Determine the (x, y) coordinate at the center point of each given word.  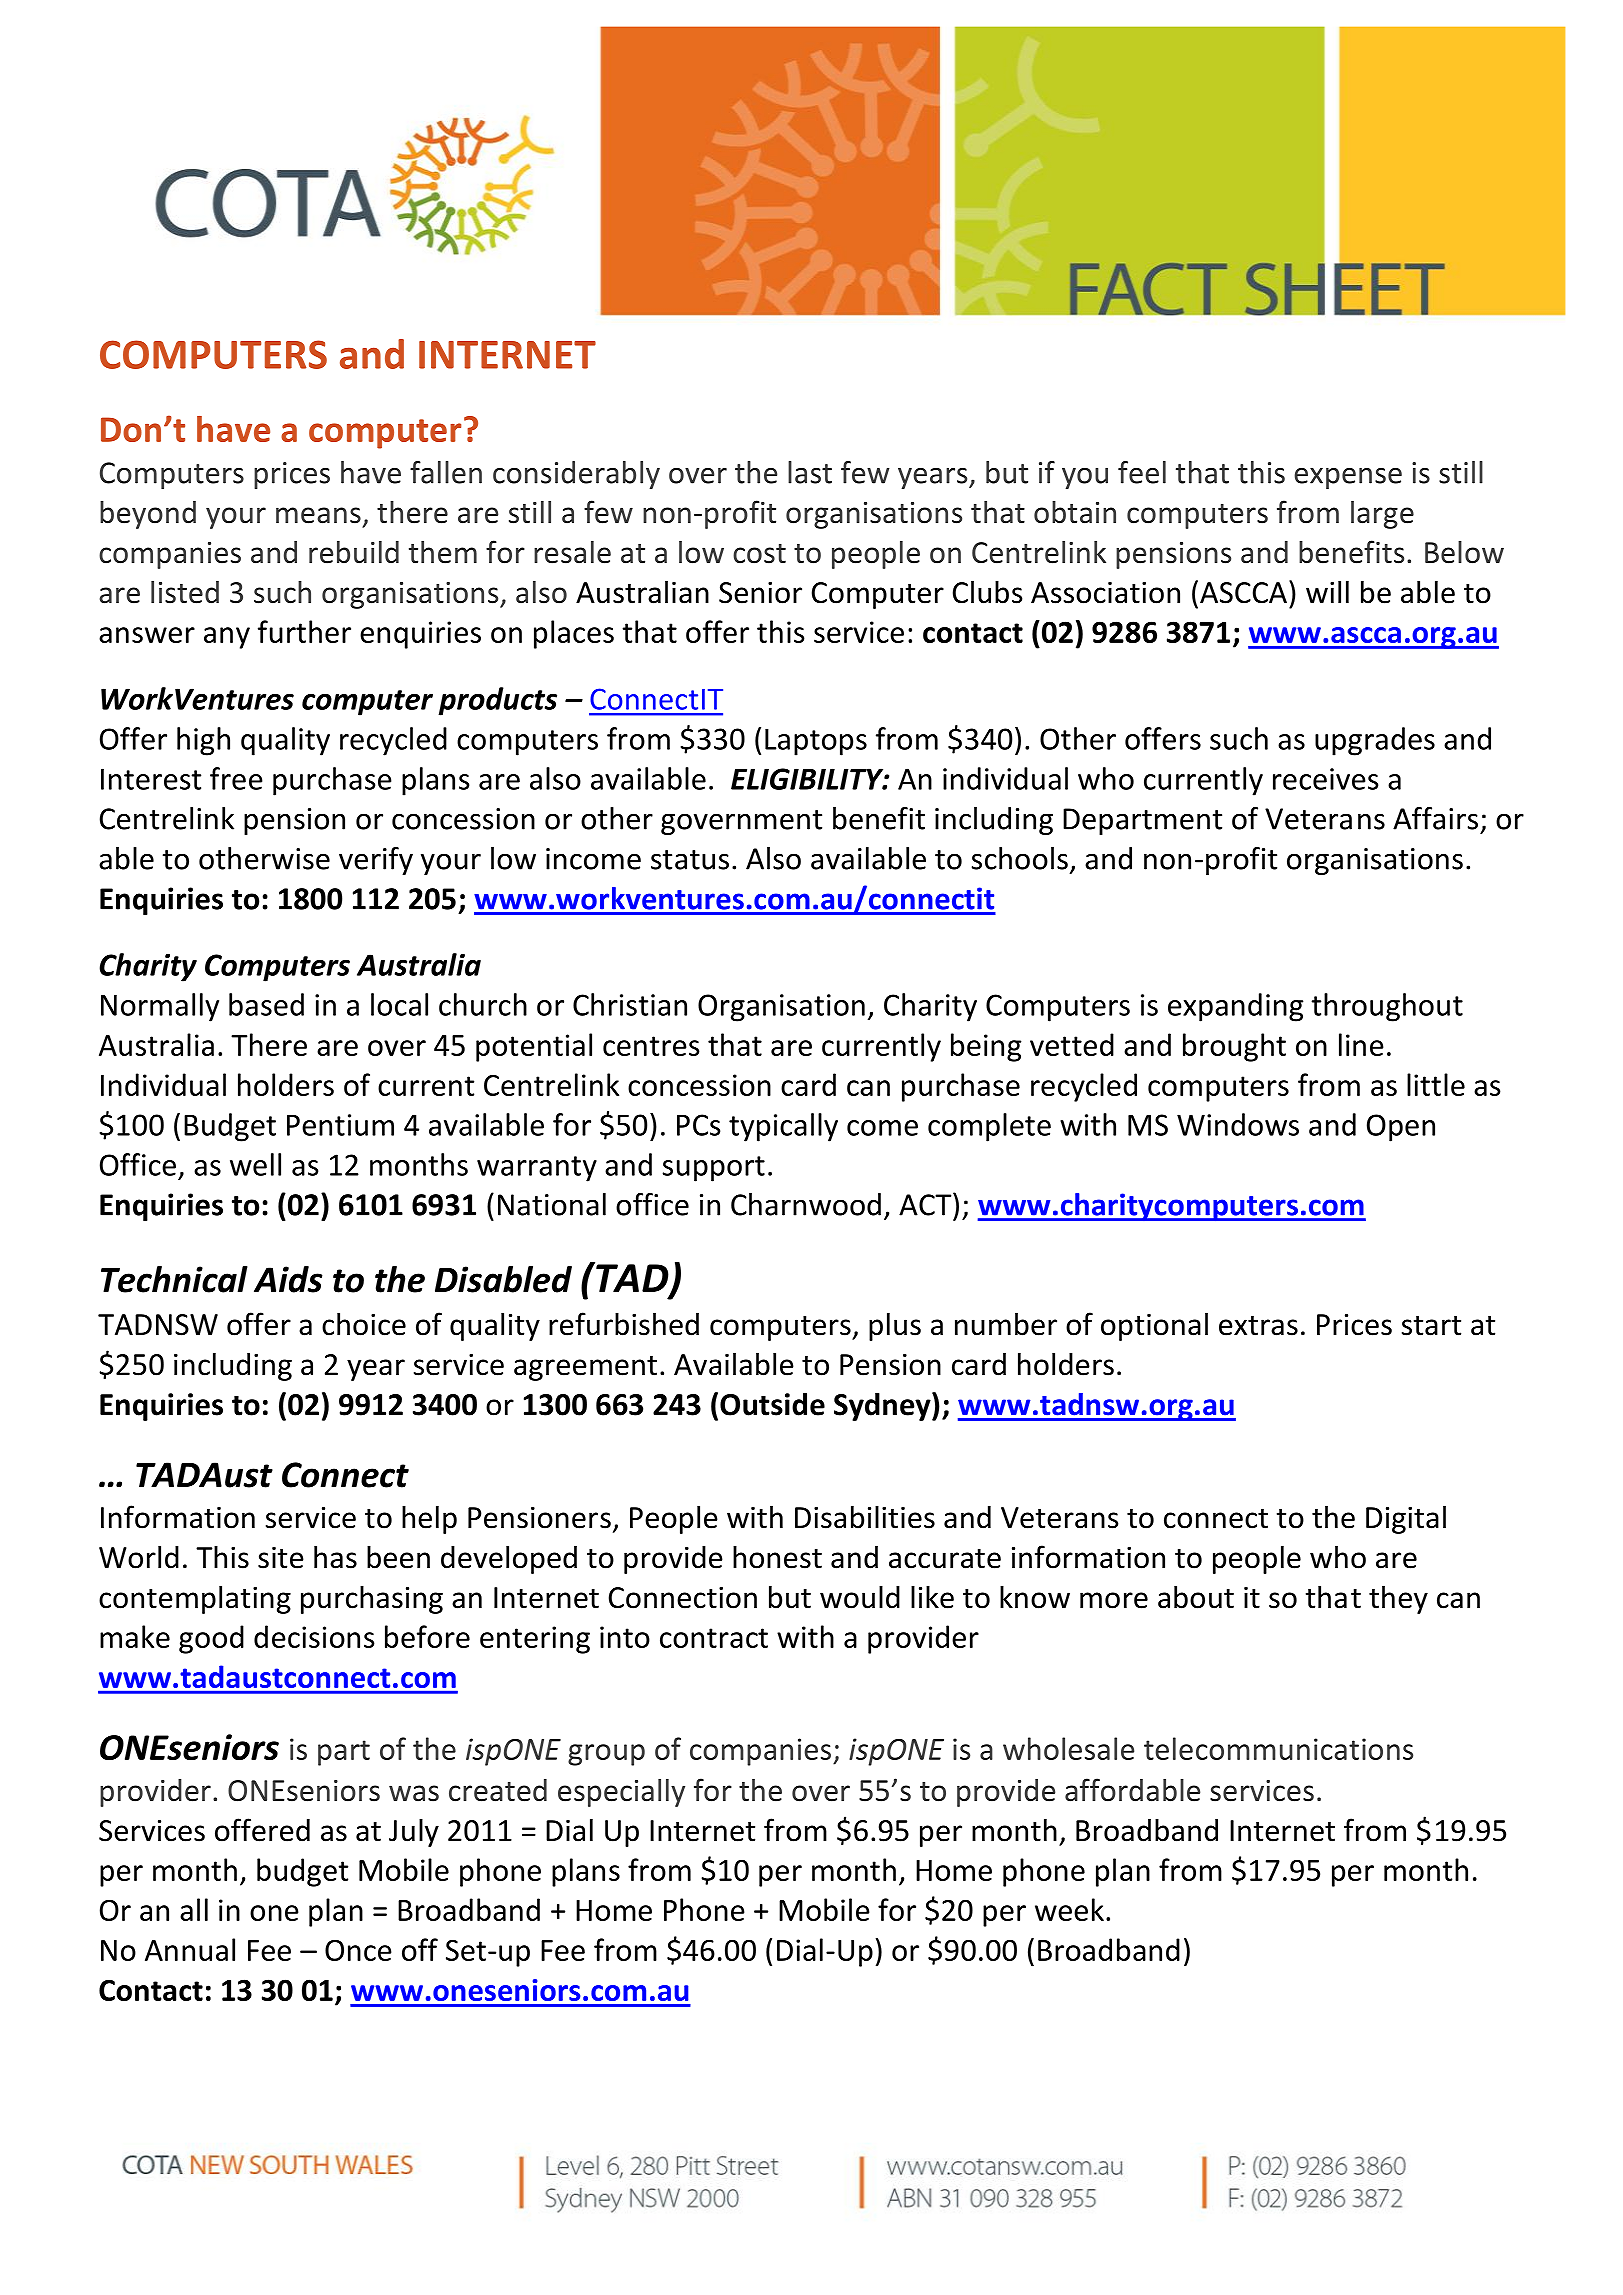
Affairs (1435, 818)
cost (759, 554)
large (1382, 515)
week (1069, 1909)
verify (376, 861)
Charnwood (806, 1204)
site (281, 1558)
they (1398, 1599)
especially (621, 1793)
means (318, 515)
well (255, 1164)
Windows (1238, 1124)
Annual (190, 1949)
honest (777, 1557)
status (690, 860)
